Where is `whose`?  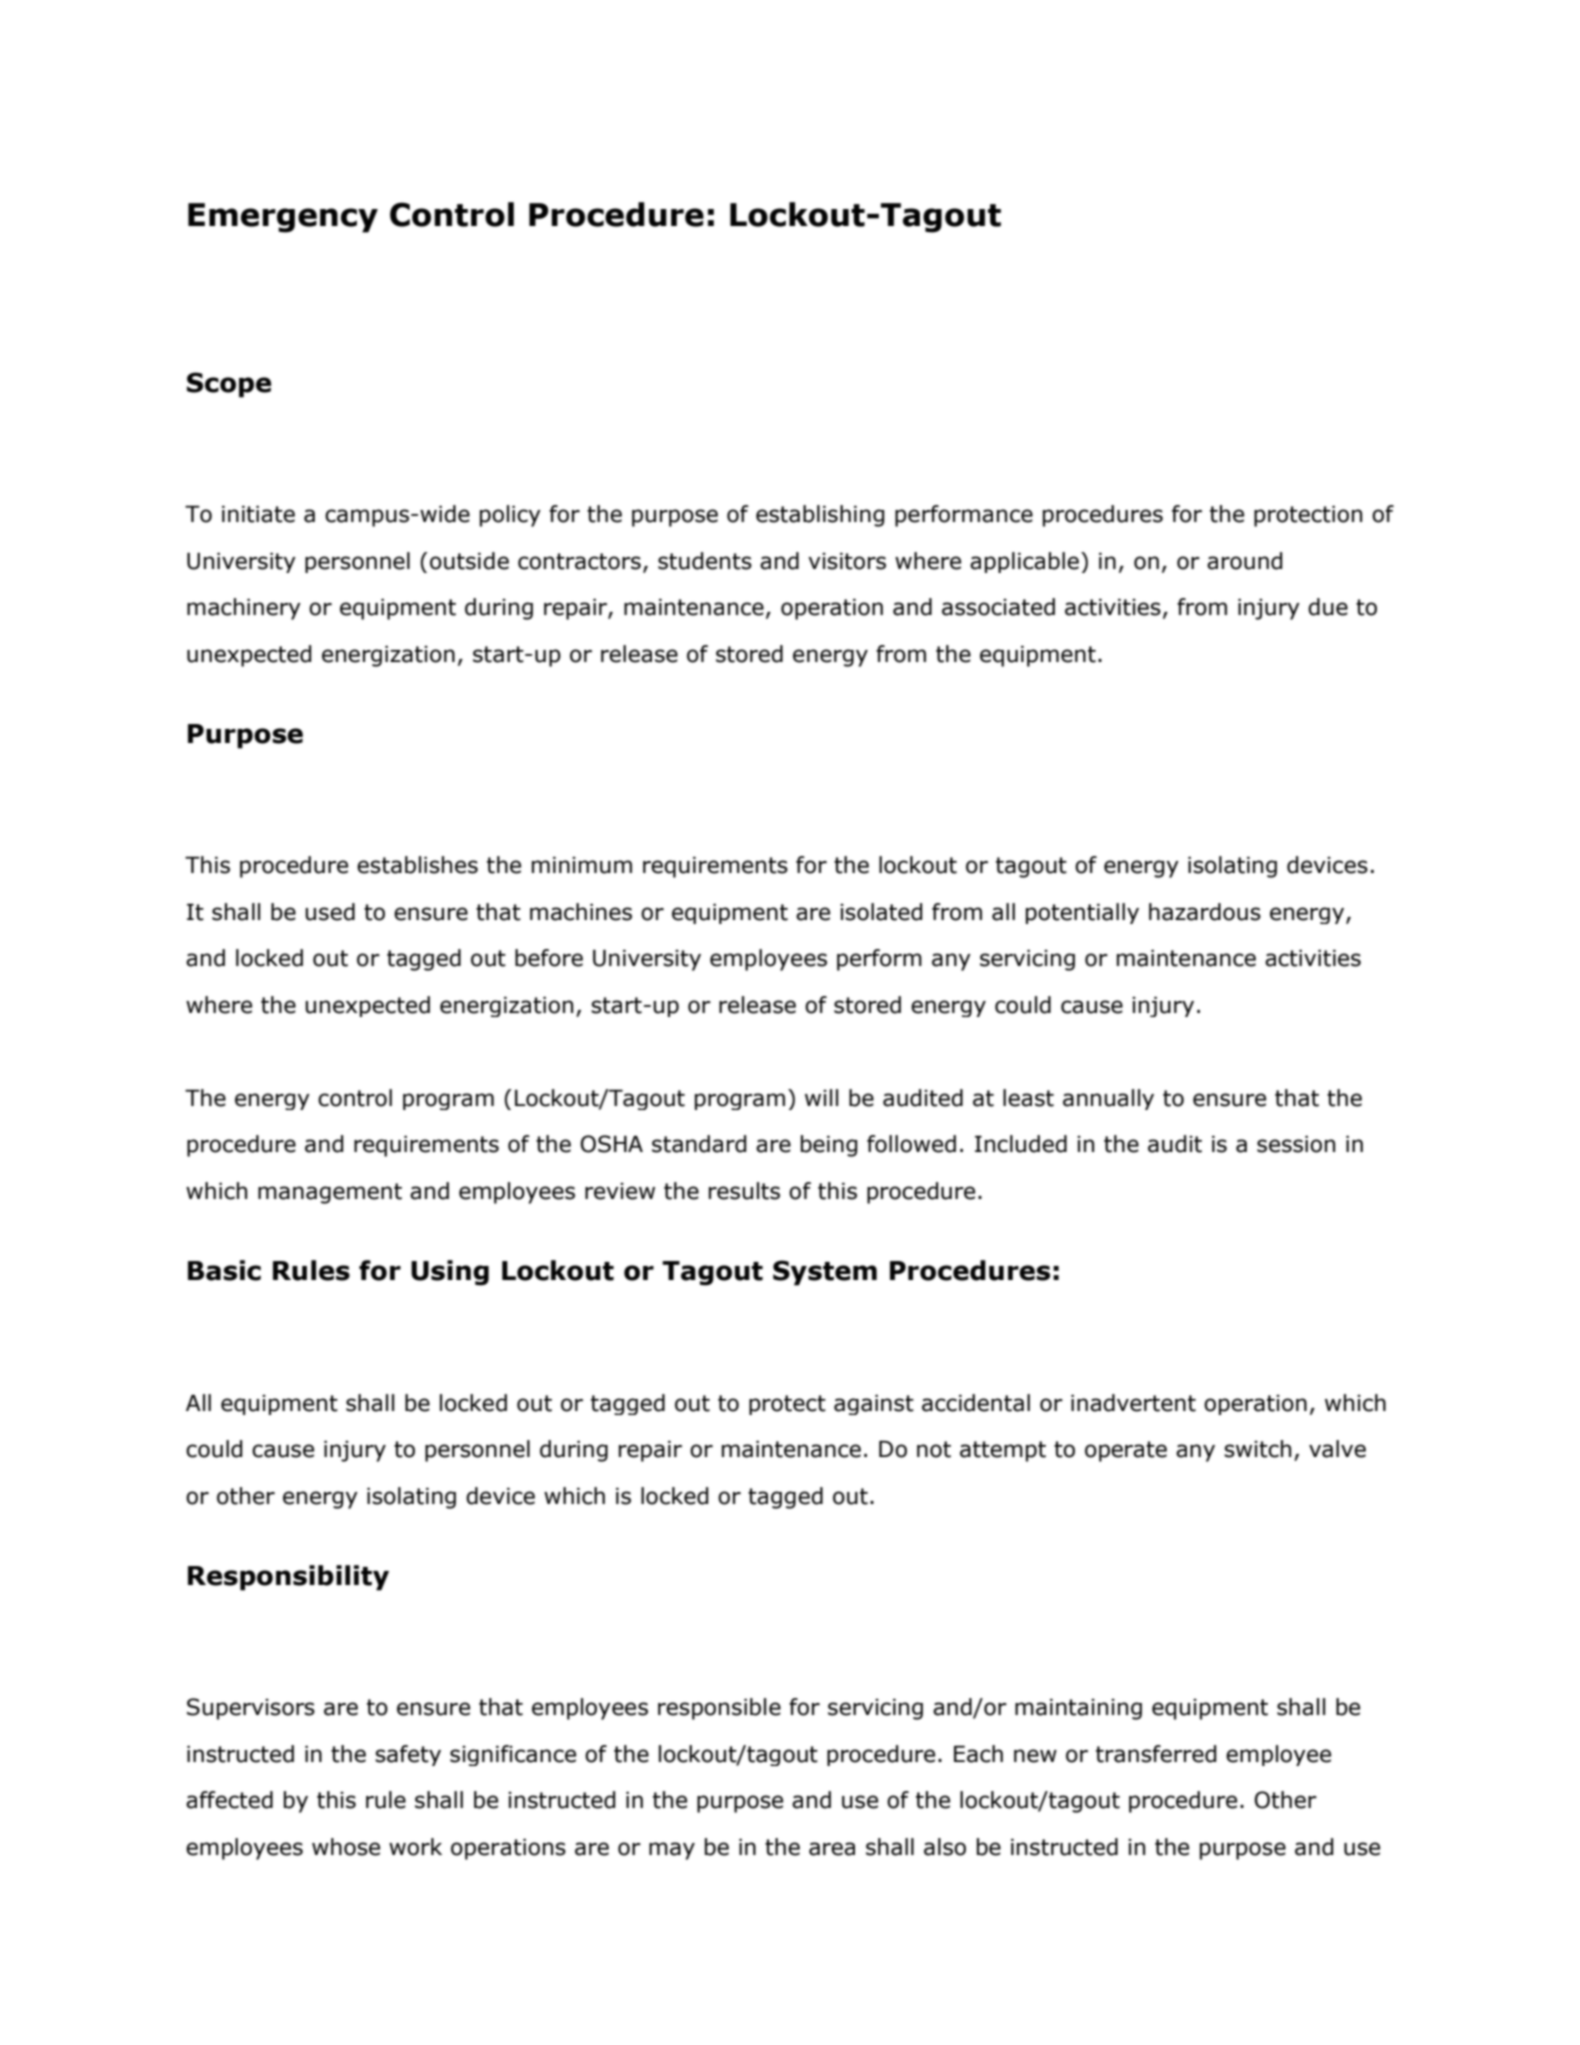 whose is located at coordinates (346, 1847).
